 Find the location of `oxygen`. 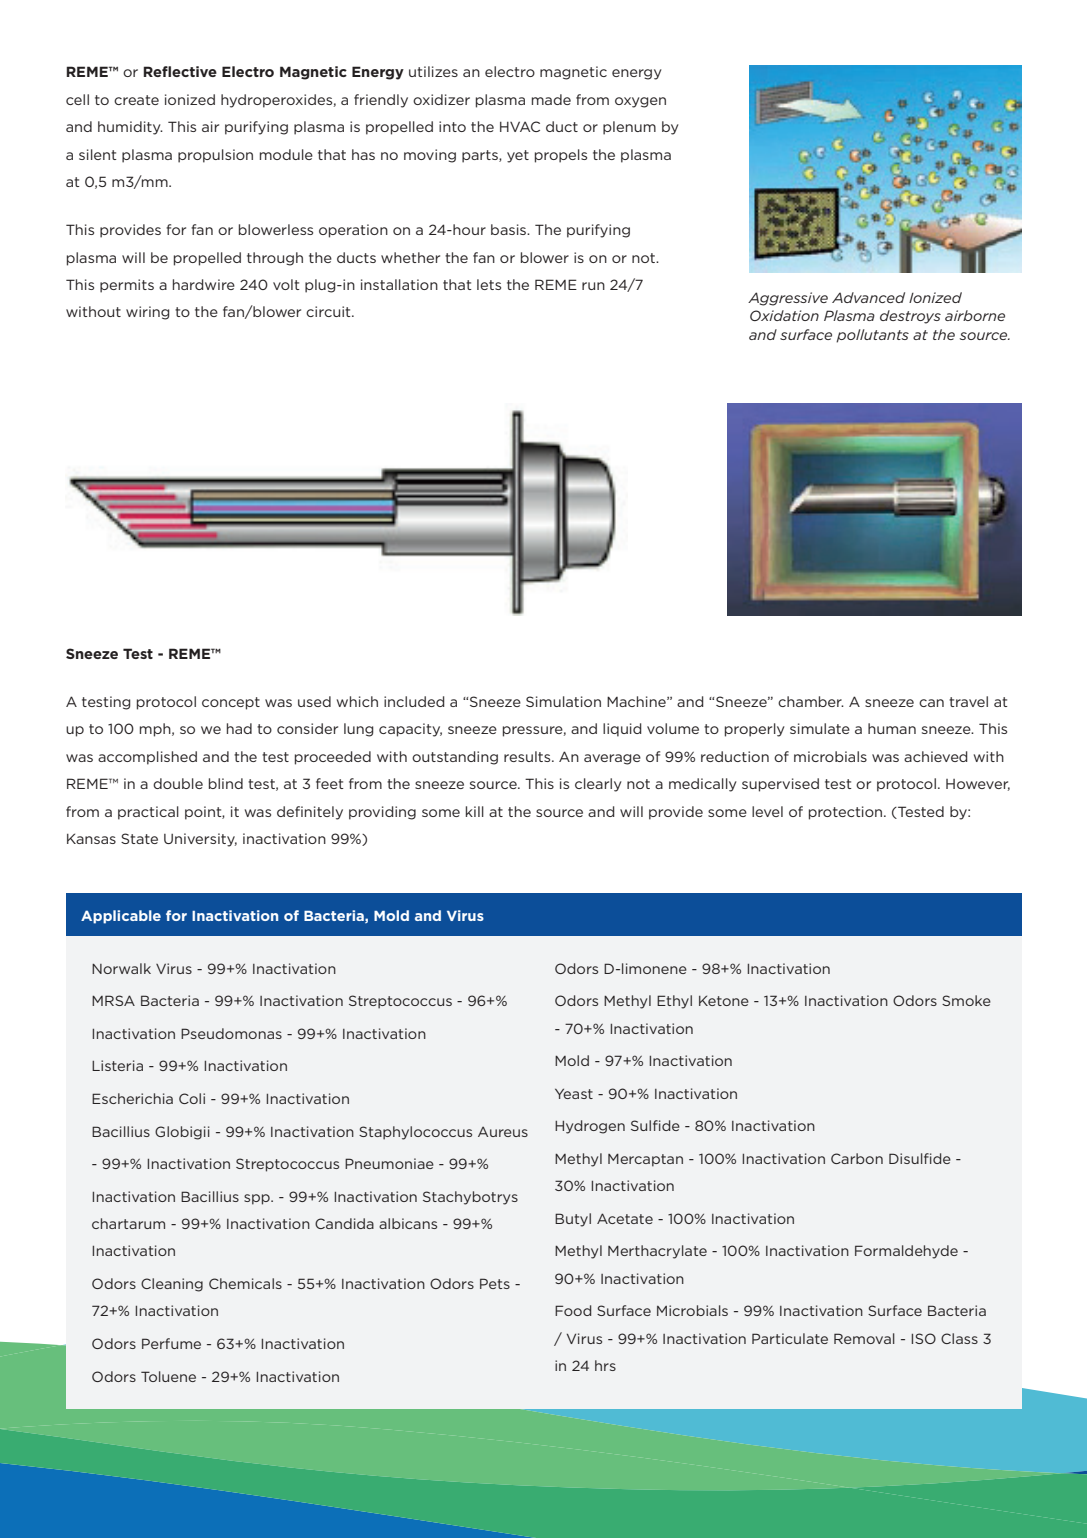

oxygen is located at coordinates (640, 102).
